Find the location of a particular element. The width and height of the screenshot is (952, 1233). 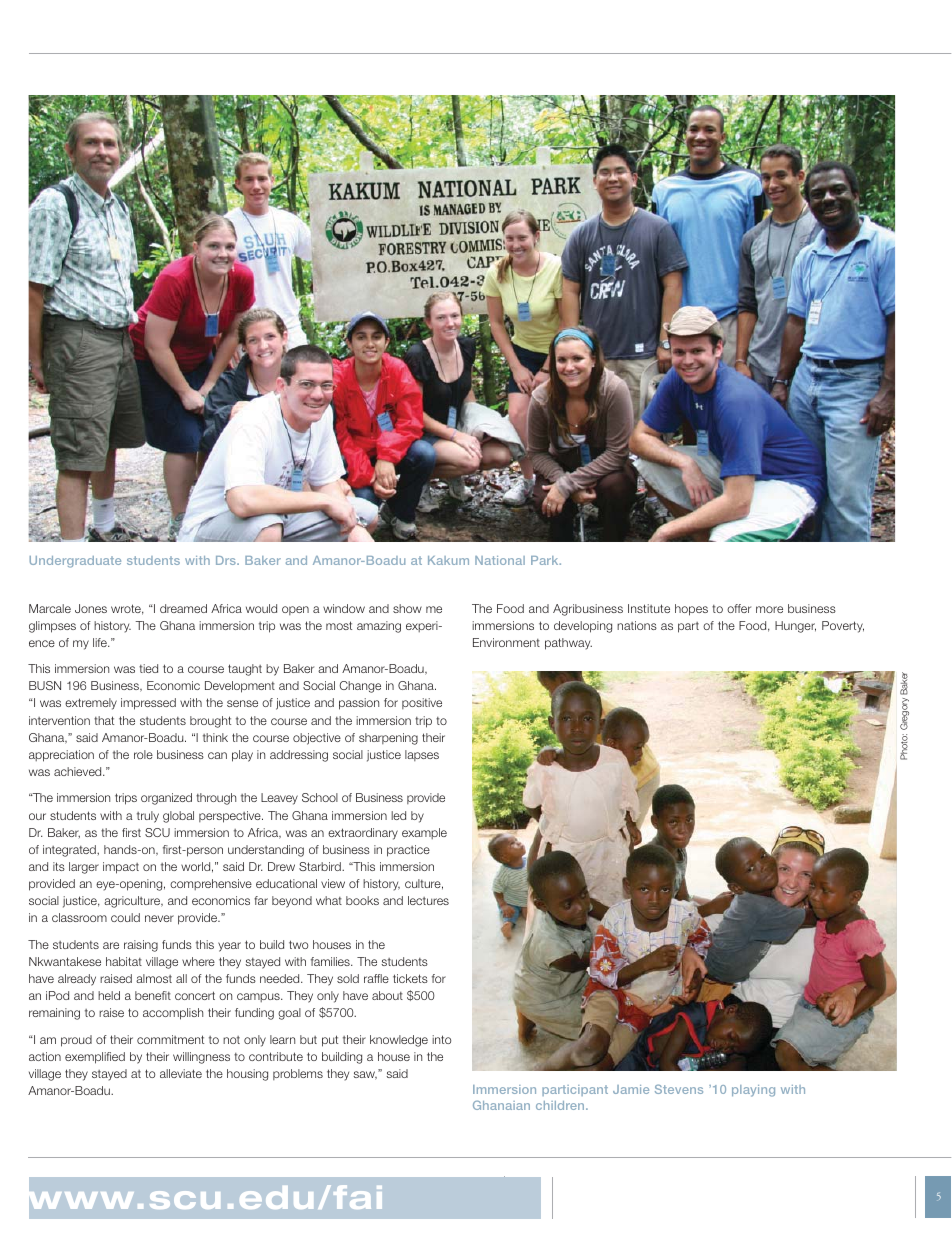

alleviate is located at coordinates (181, 1073).
